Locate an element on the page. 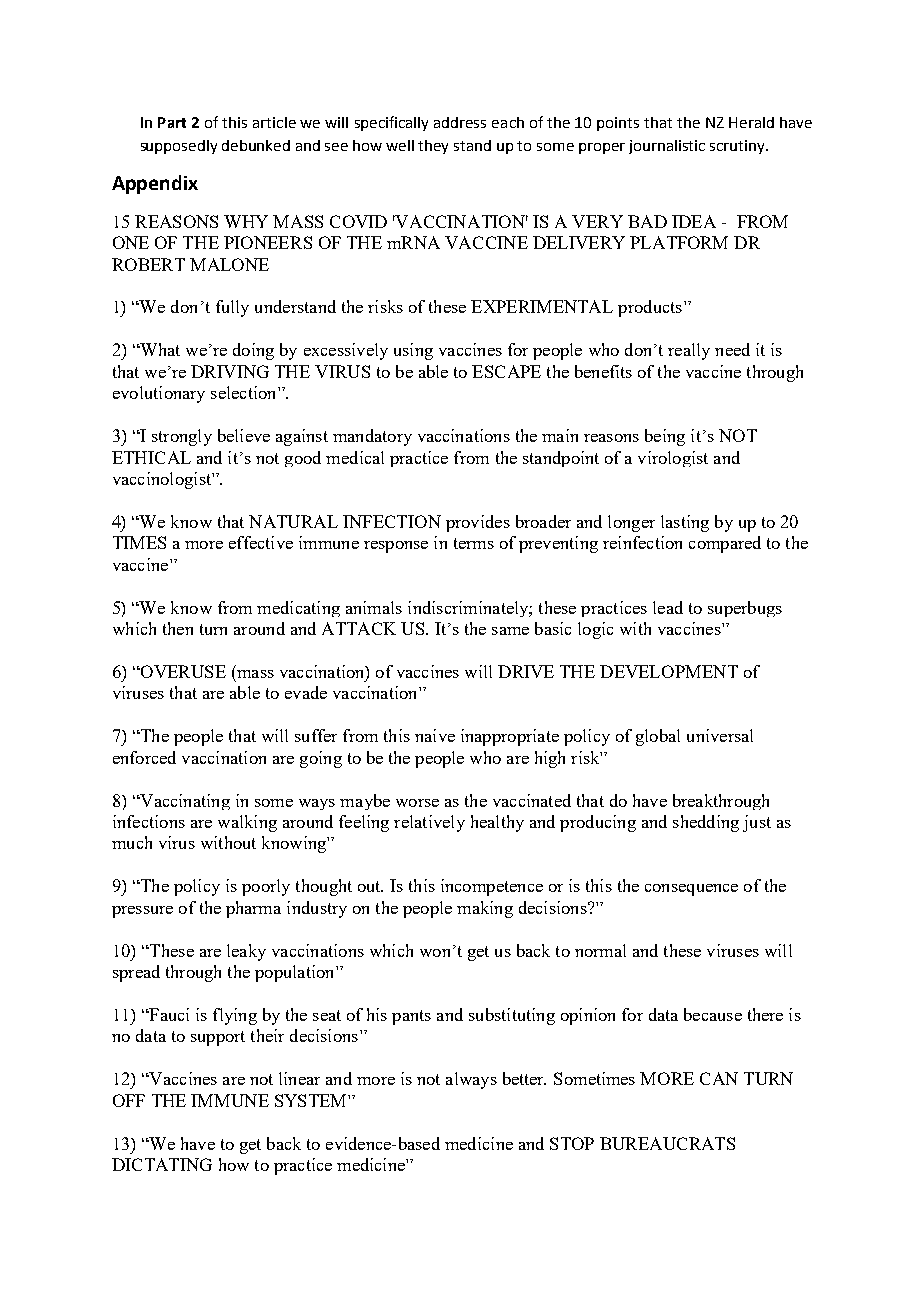  they is located at coordinates (433, 147).
